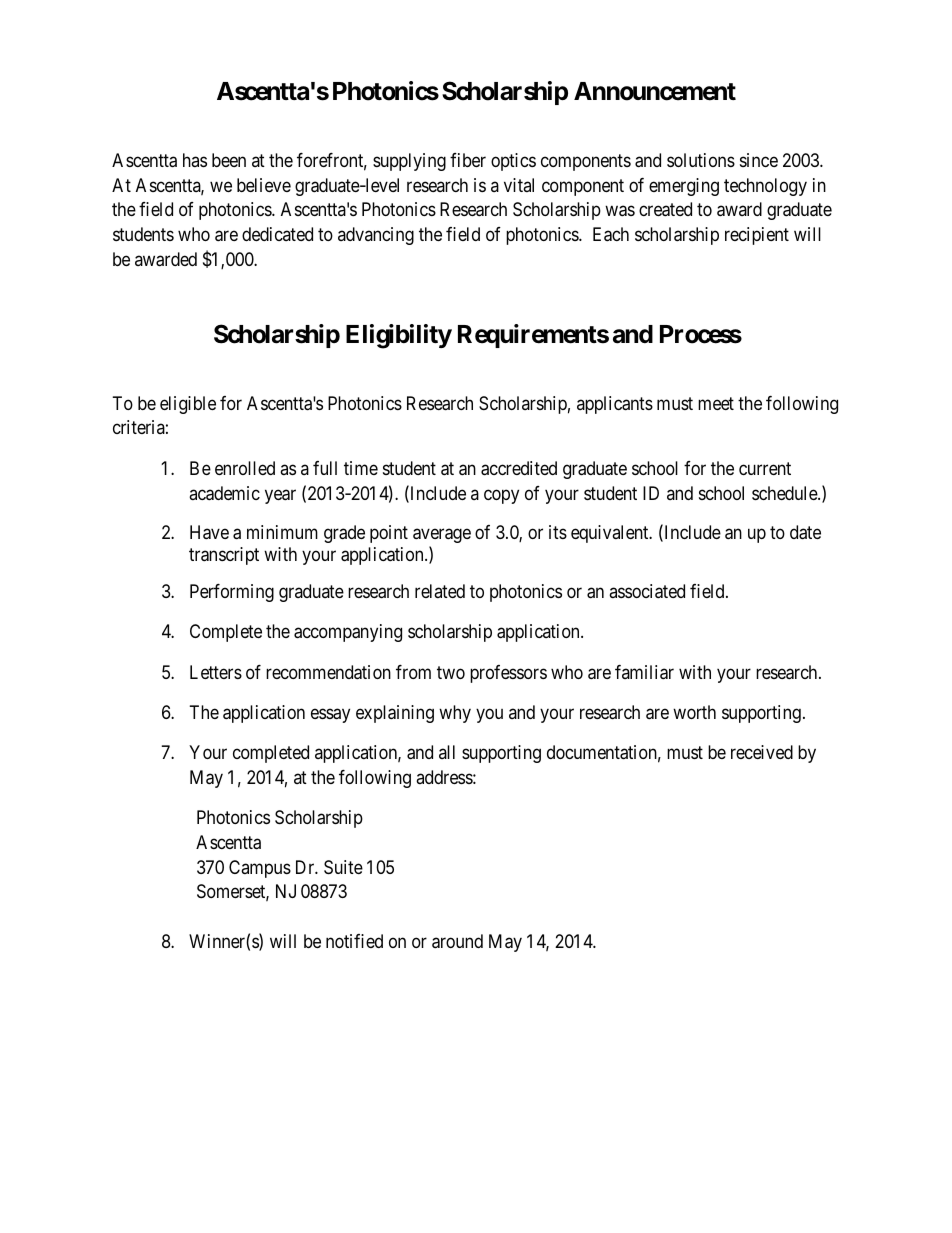 The height and width of the screenshot is (1233, 952). What do you see at coordinates (644, 672) in the screenshot?
I see `familiar` at bounding box center [644, 672].
